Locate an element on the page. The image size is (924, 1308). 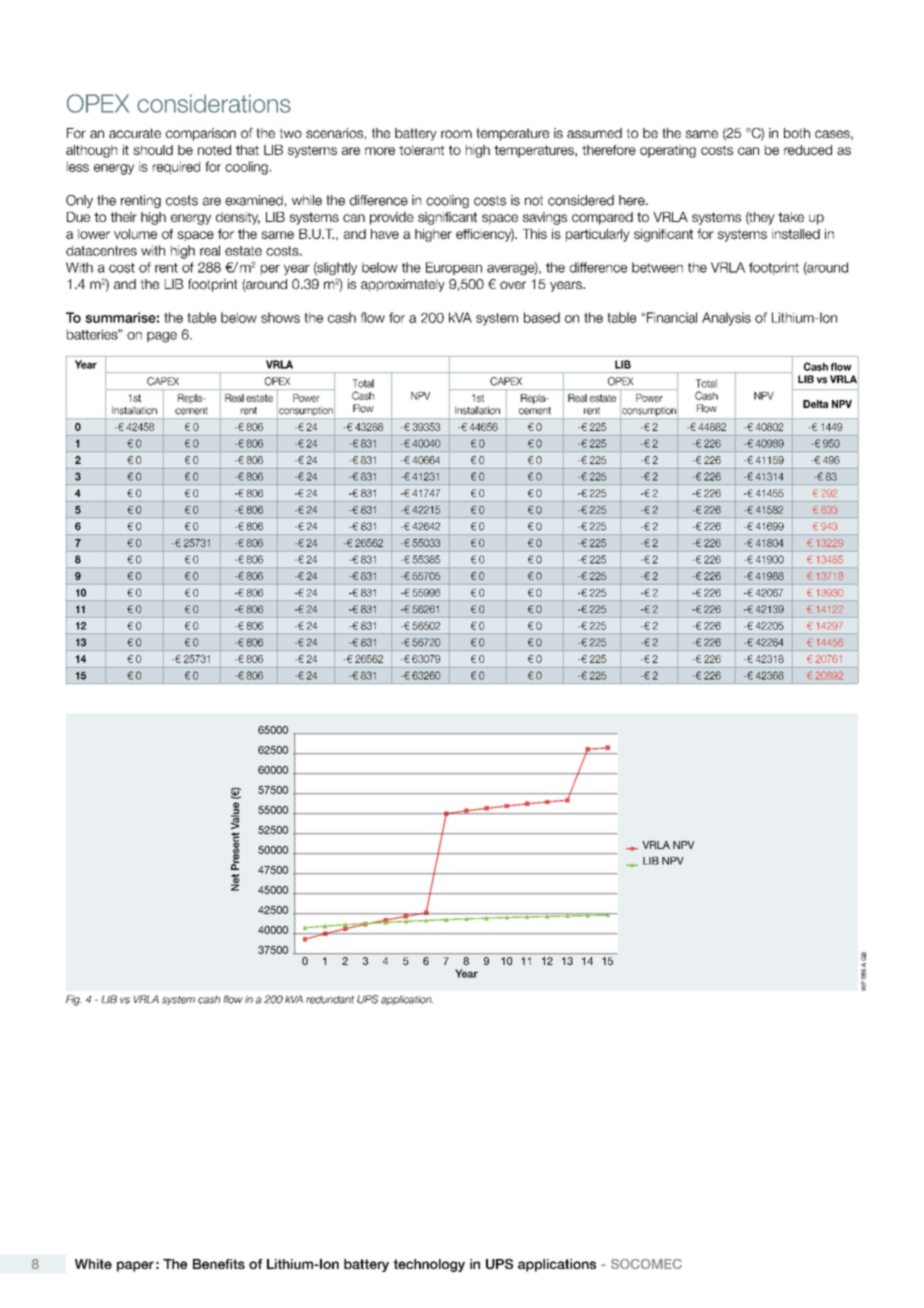
based is located at coordinates (542, 317).
